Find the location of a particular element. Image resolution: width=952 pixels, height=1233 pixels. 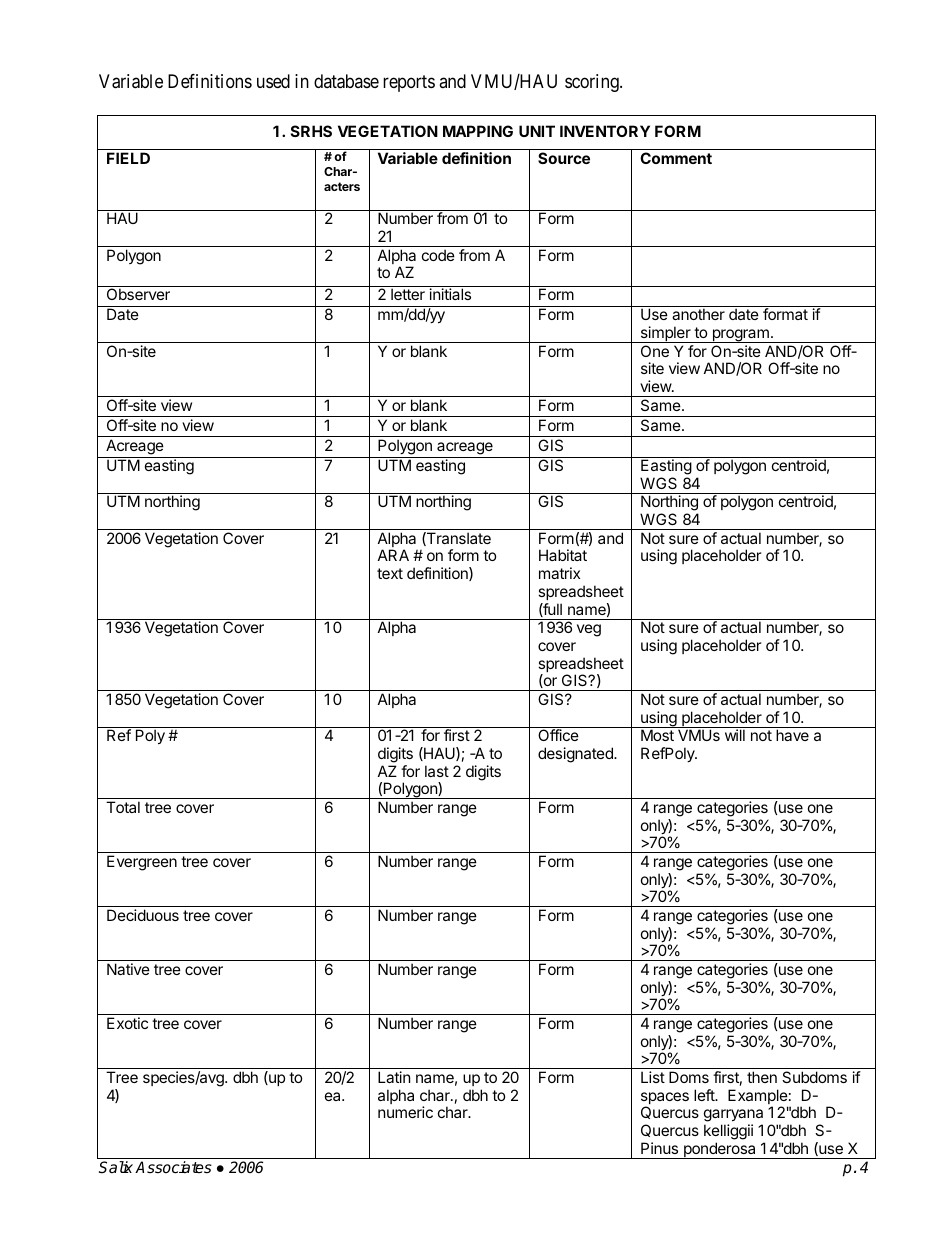

Comment is located at coordinates (676, 158).
